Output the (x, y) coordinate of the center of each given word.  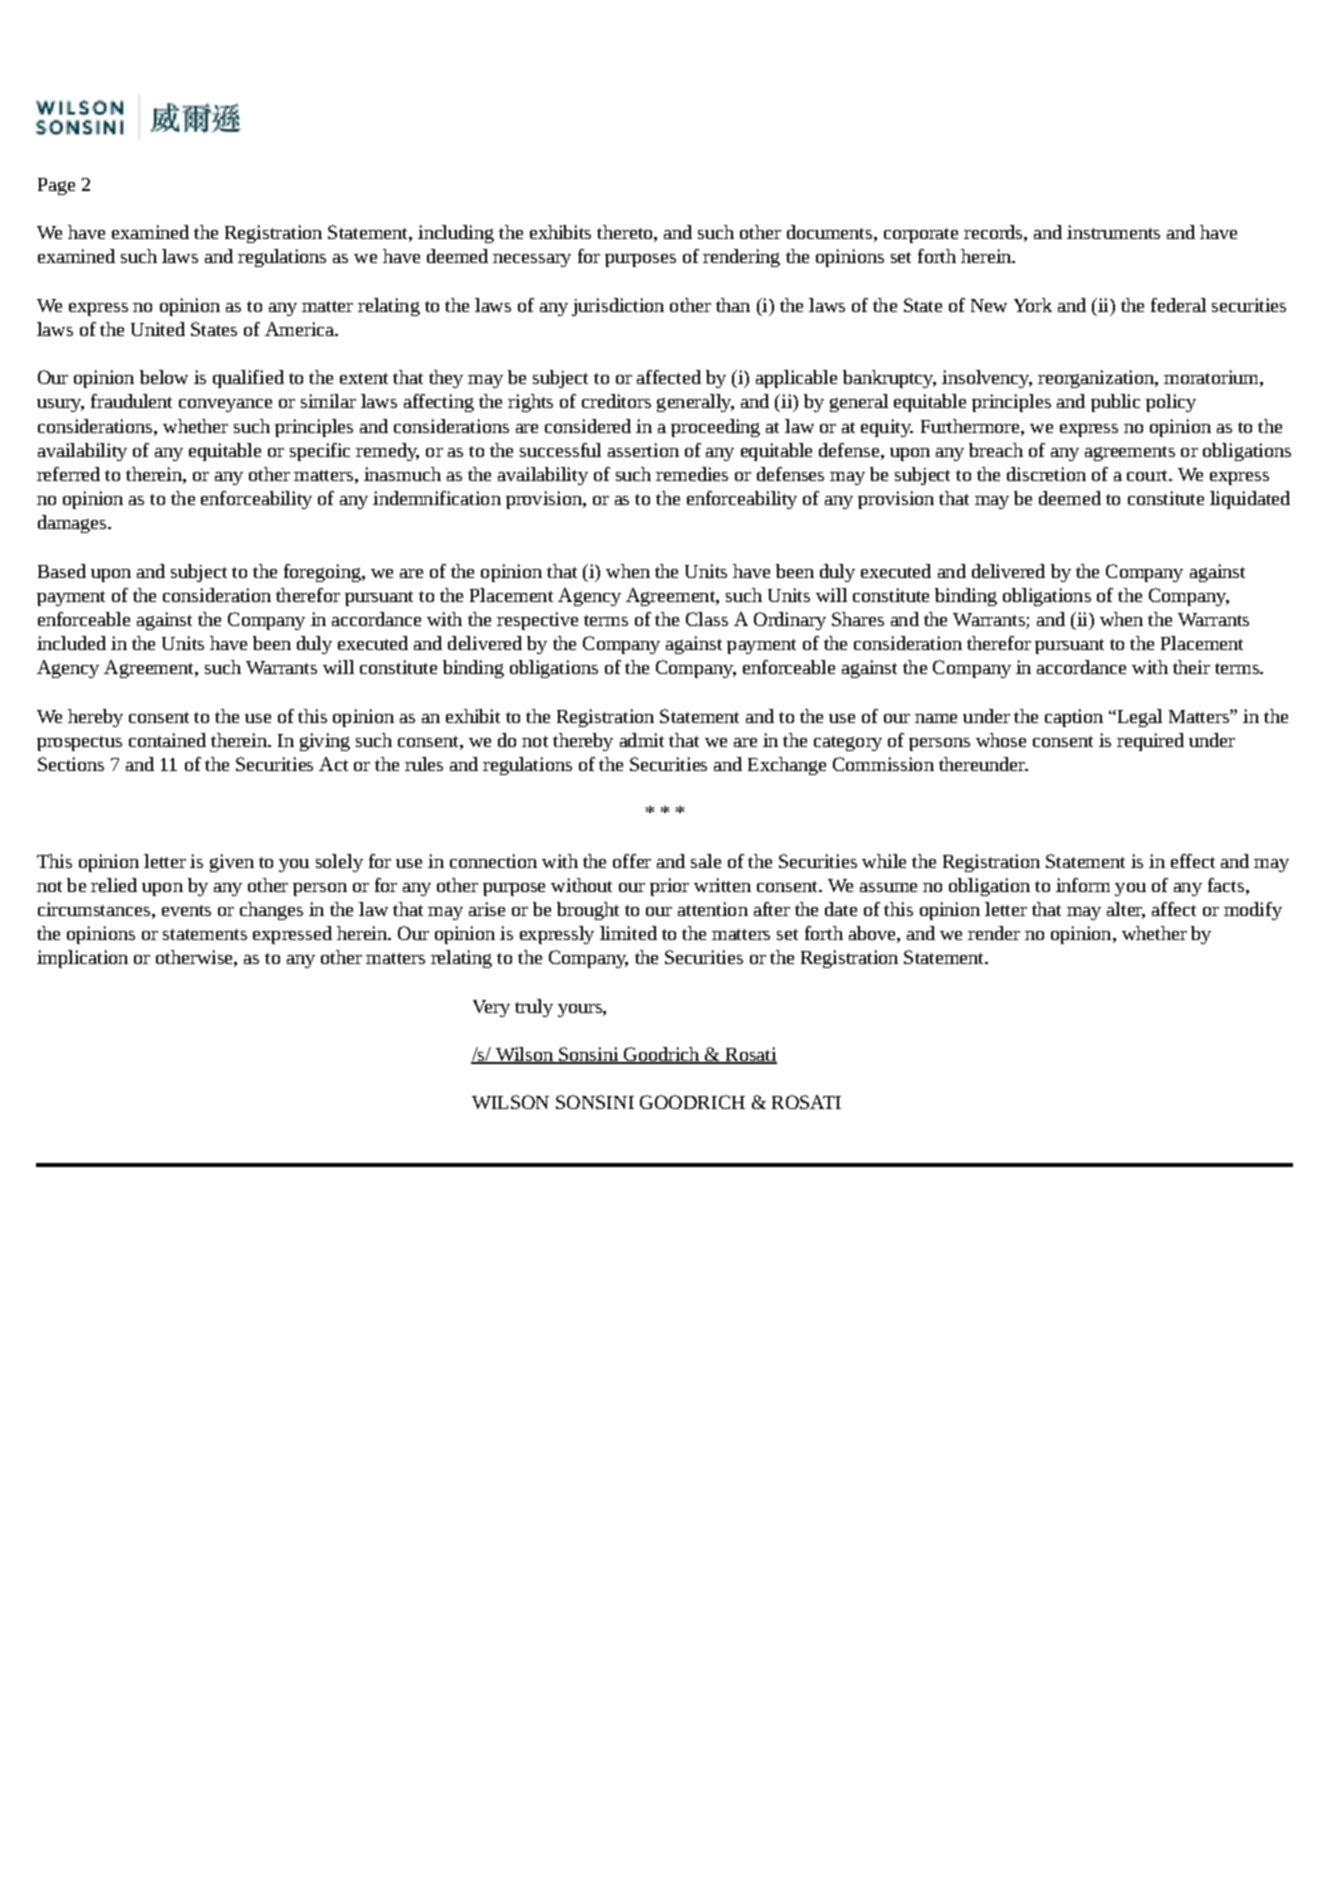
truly (534, 1008)
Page (56, 186)
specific (320, 452)
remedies (692, 474)
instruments (1113, 232)
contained (167, 740)
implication (82, 959)
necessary (532, 260)
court (1148, 475)
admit (642, 740)
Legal (1138, 718)
